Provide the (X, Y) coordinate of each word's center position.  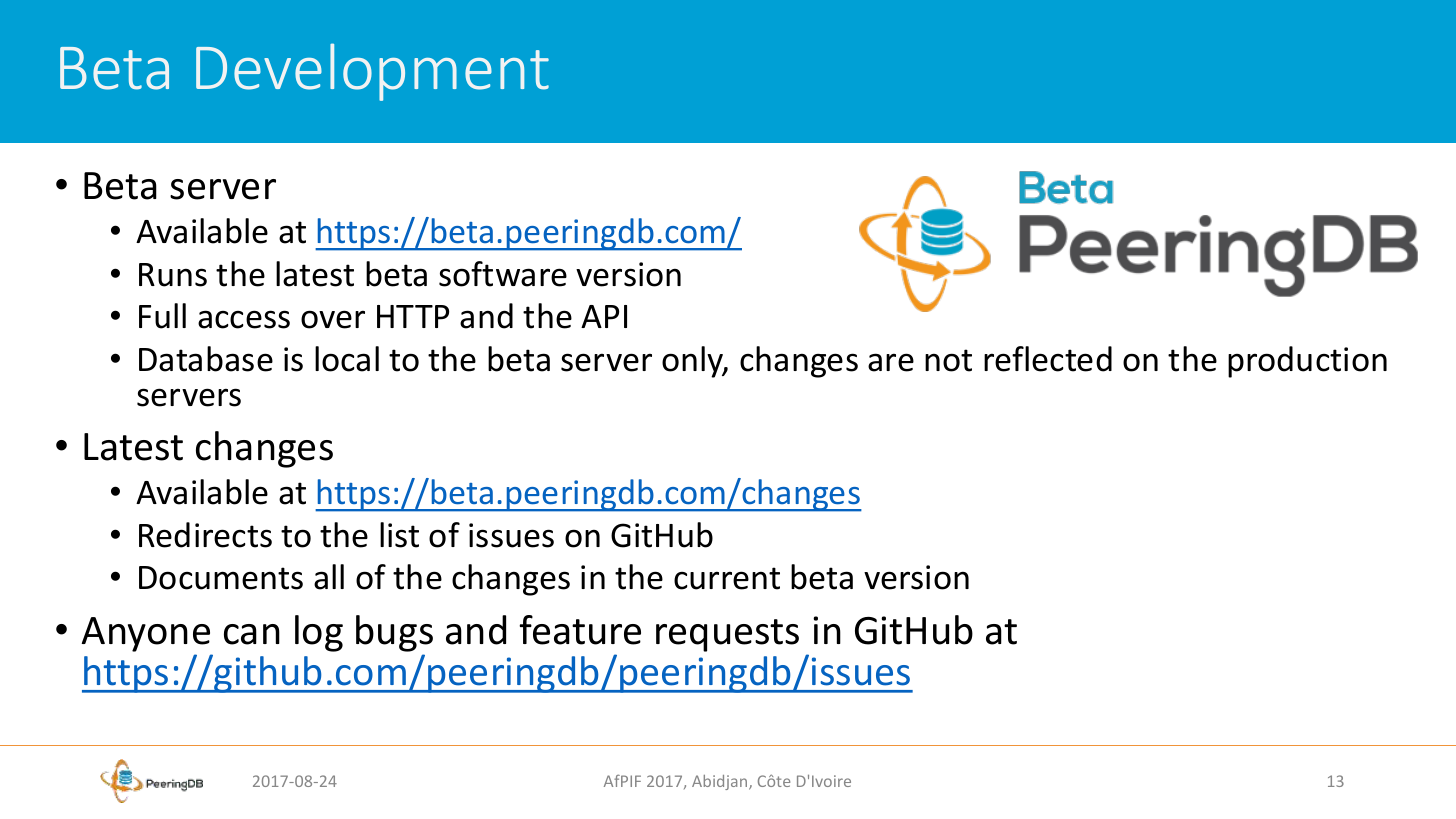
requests (727, 635)
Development (372, 72)
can (252, 634)
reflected (1048, 359)
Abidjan (721, 782)
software (503, 274)
